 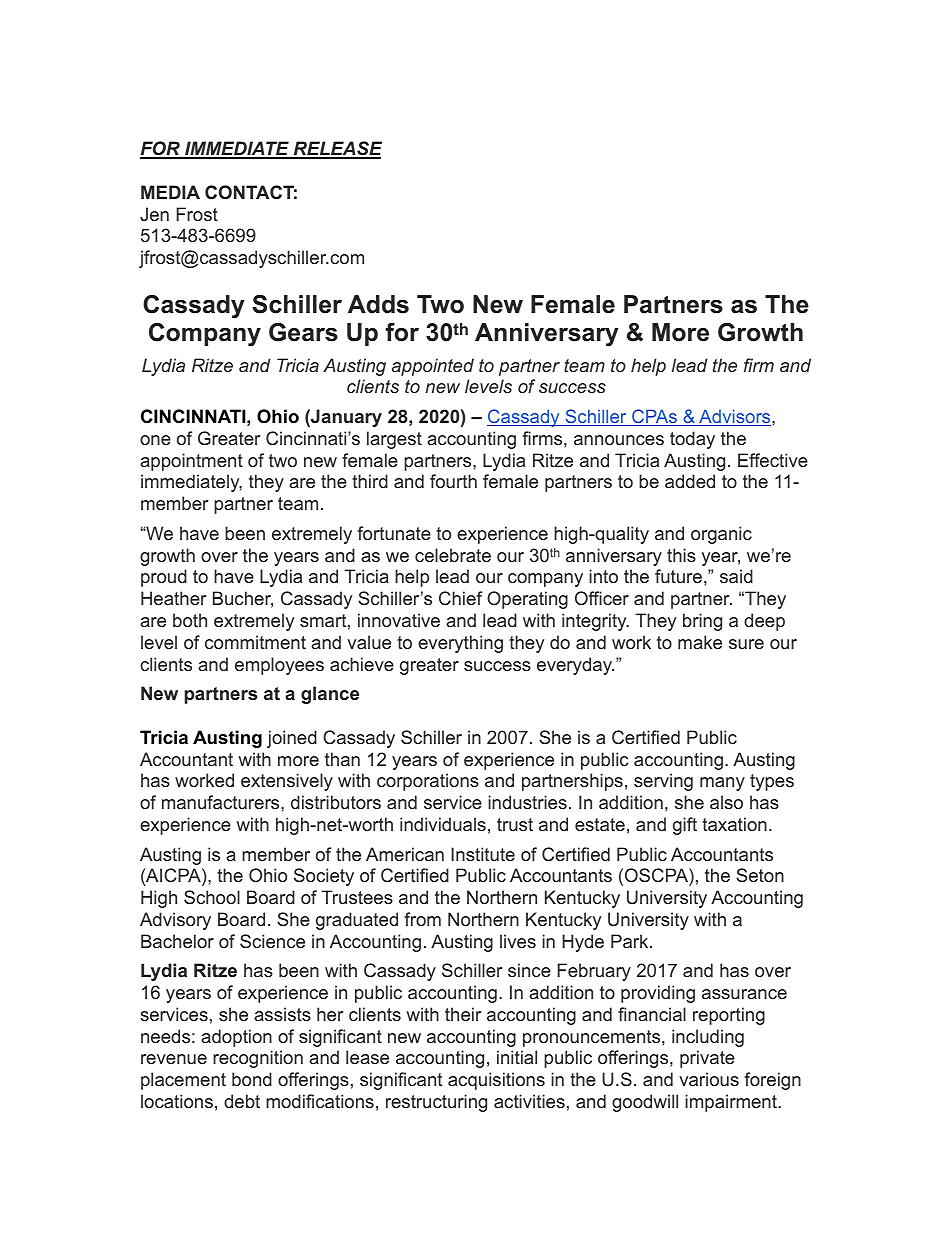 What do you see at coordinates (700, 642) in the screenshot?
I see `make` at bounding box center [700, 642].
